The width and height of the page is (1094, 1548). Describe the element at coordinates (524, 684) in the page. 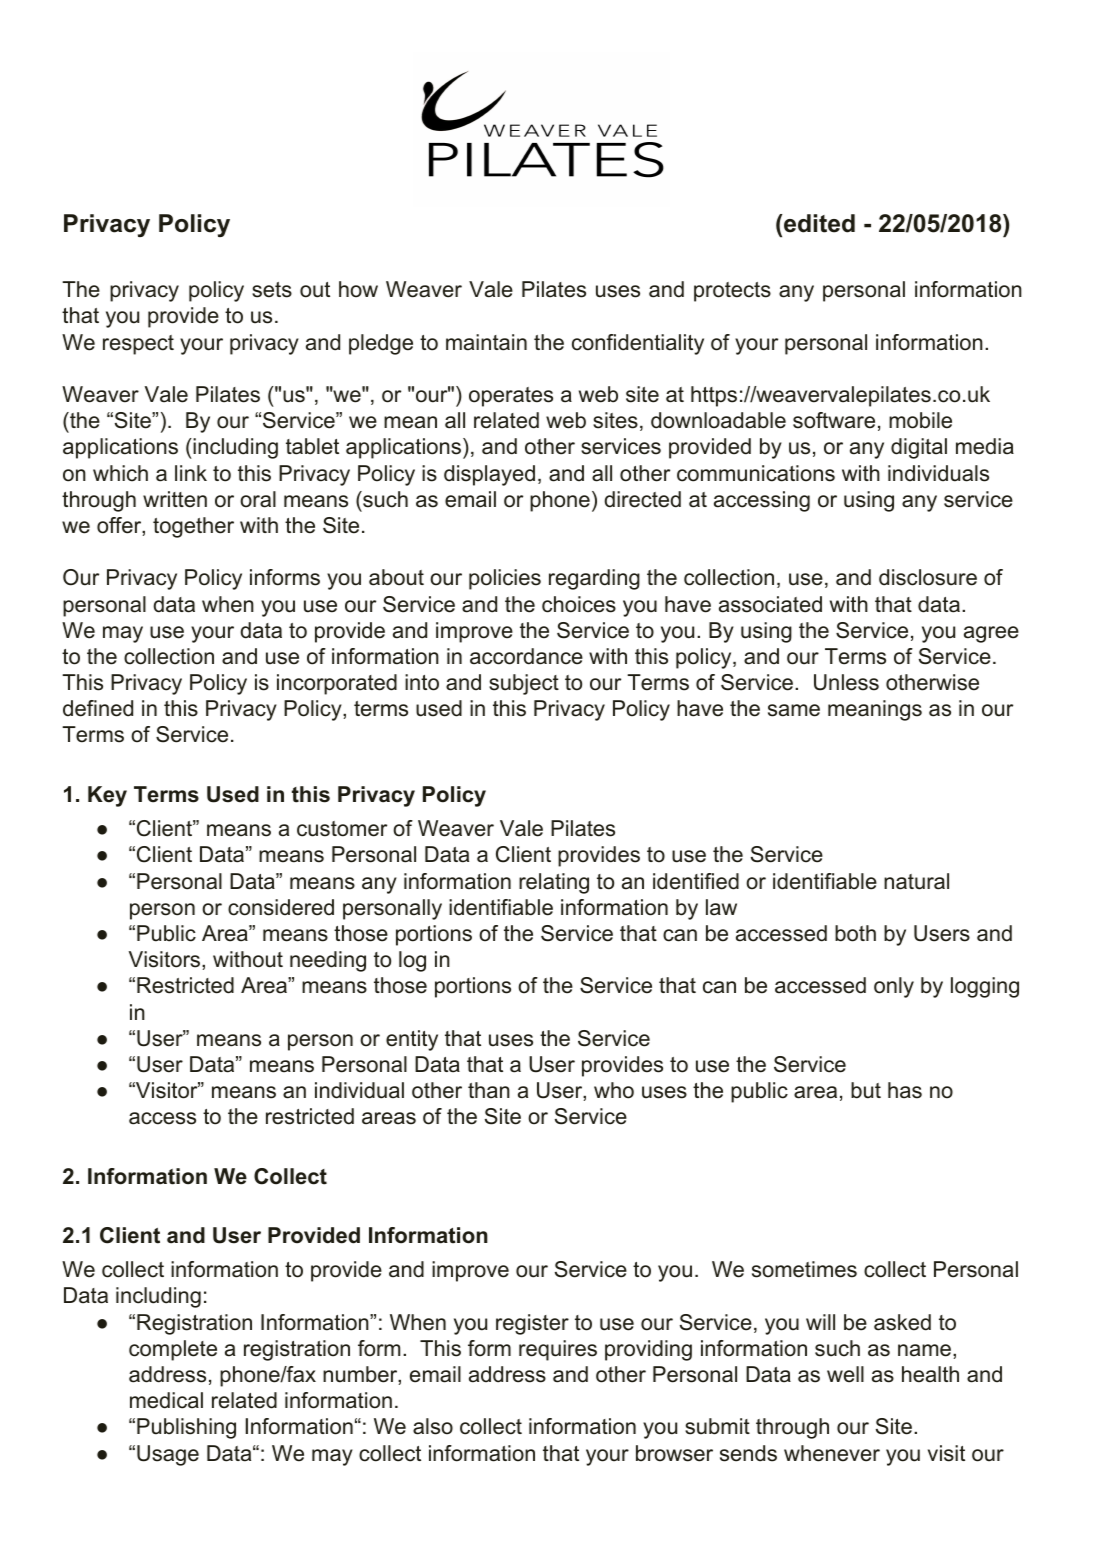

I see `subject` at that location.
